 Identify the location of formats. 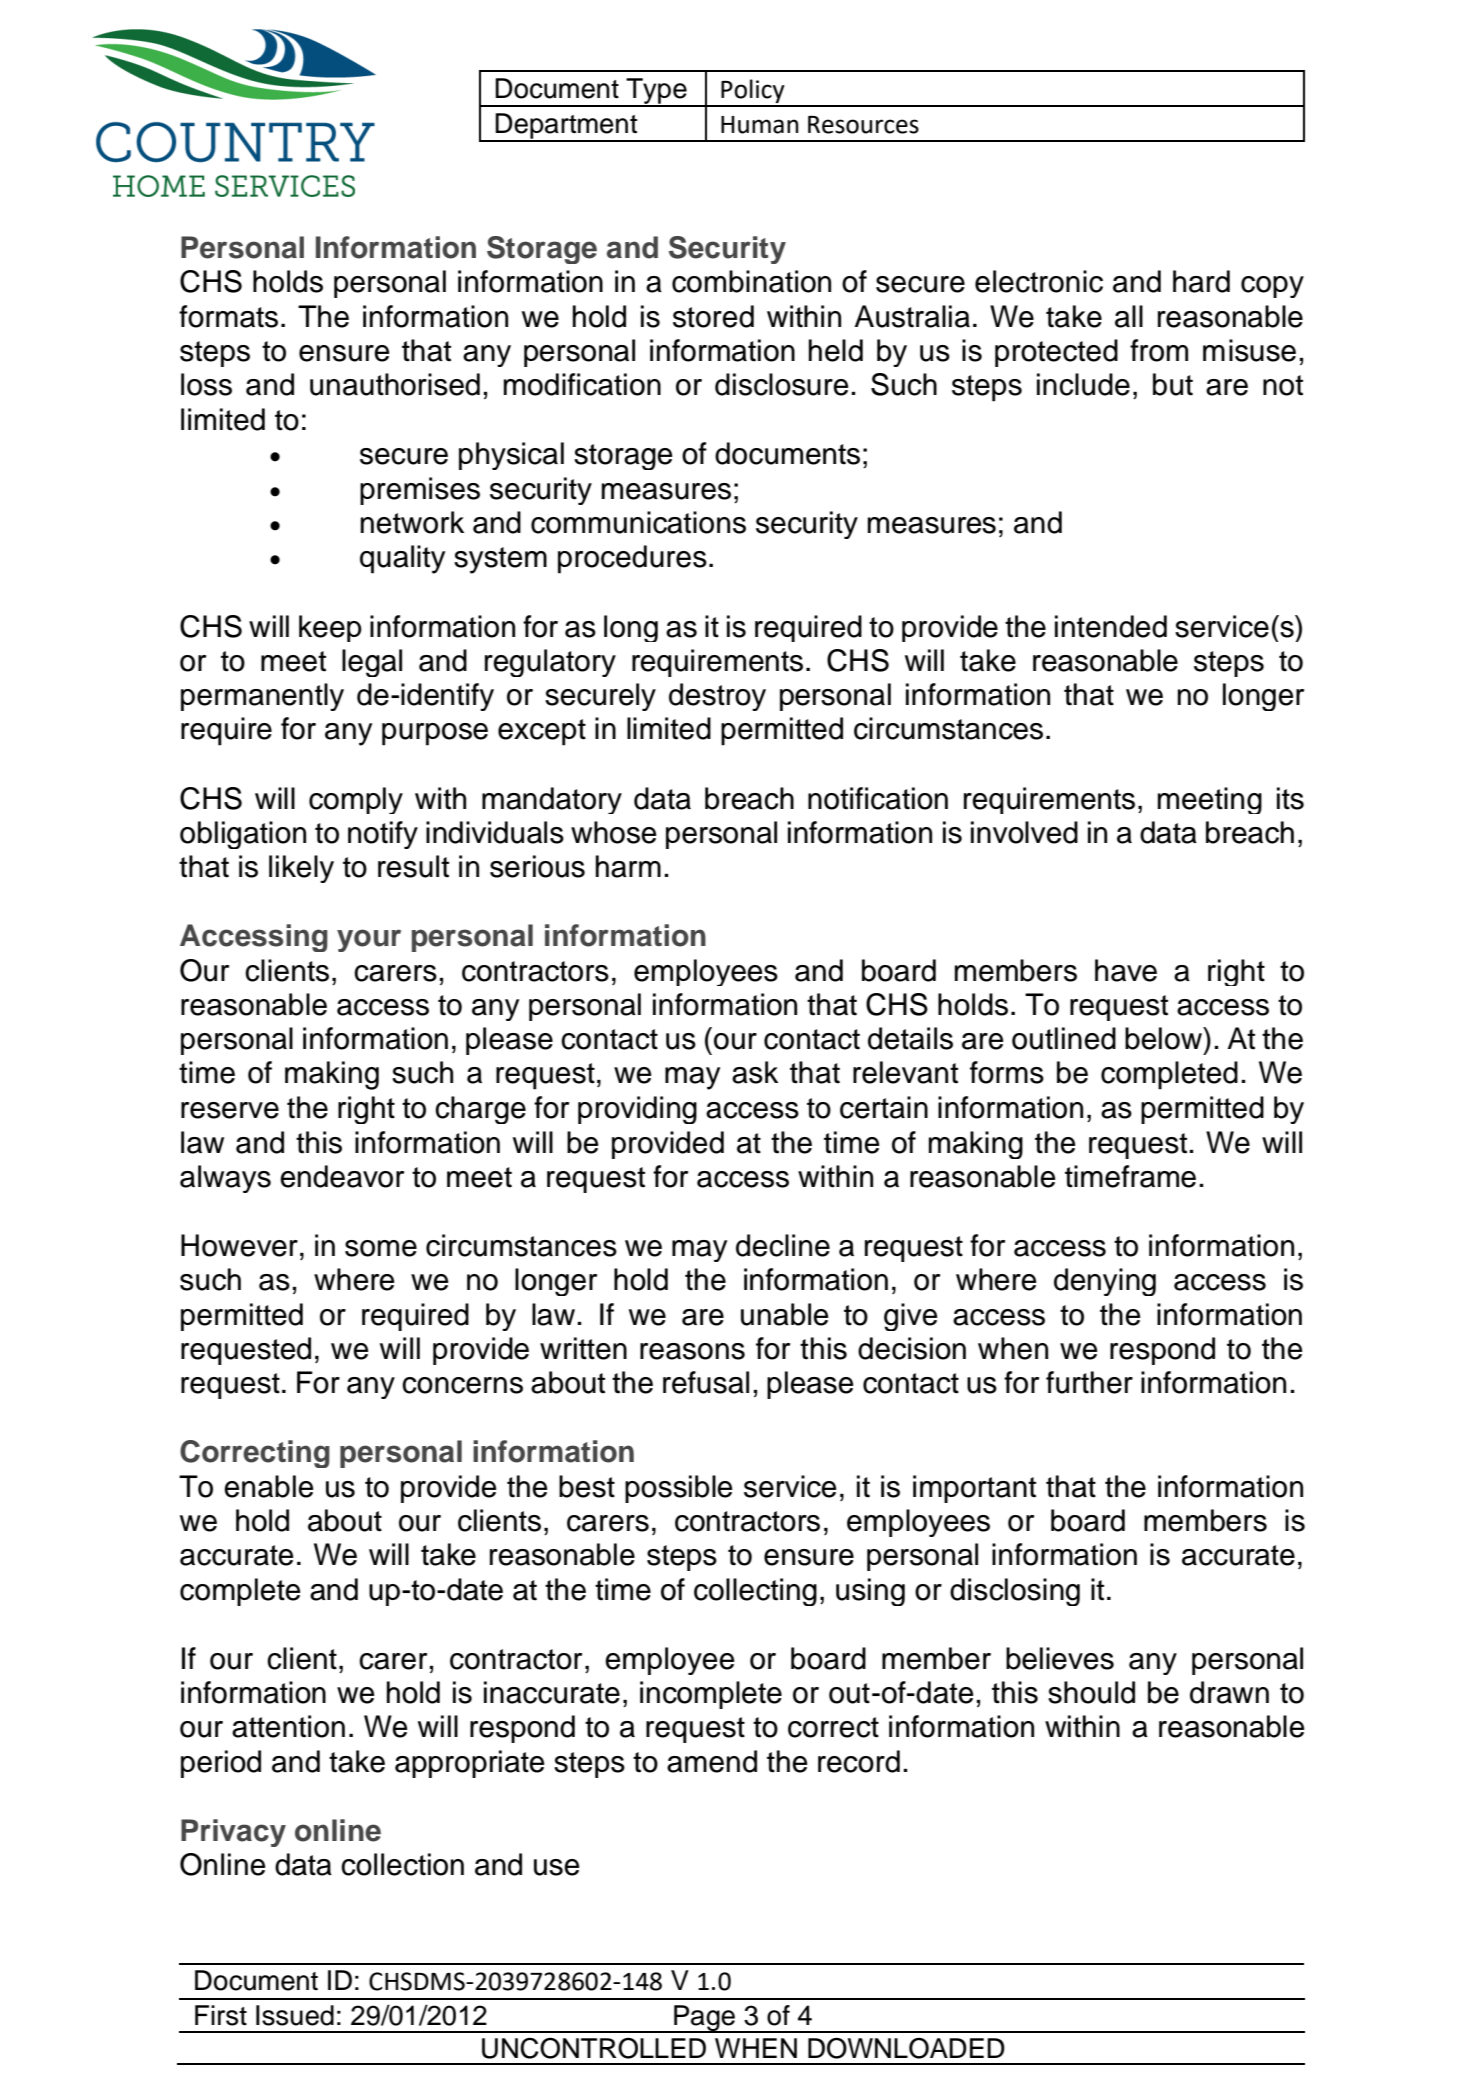
(228, 316).
